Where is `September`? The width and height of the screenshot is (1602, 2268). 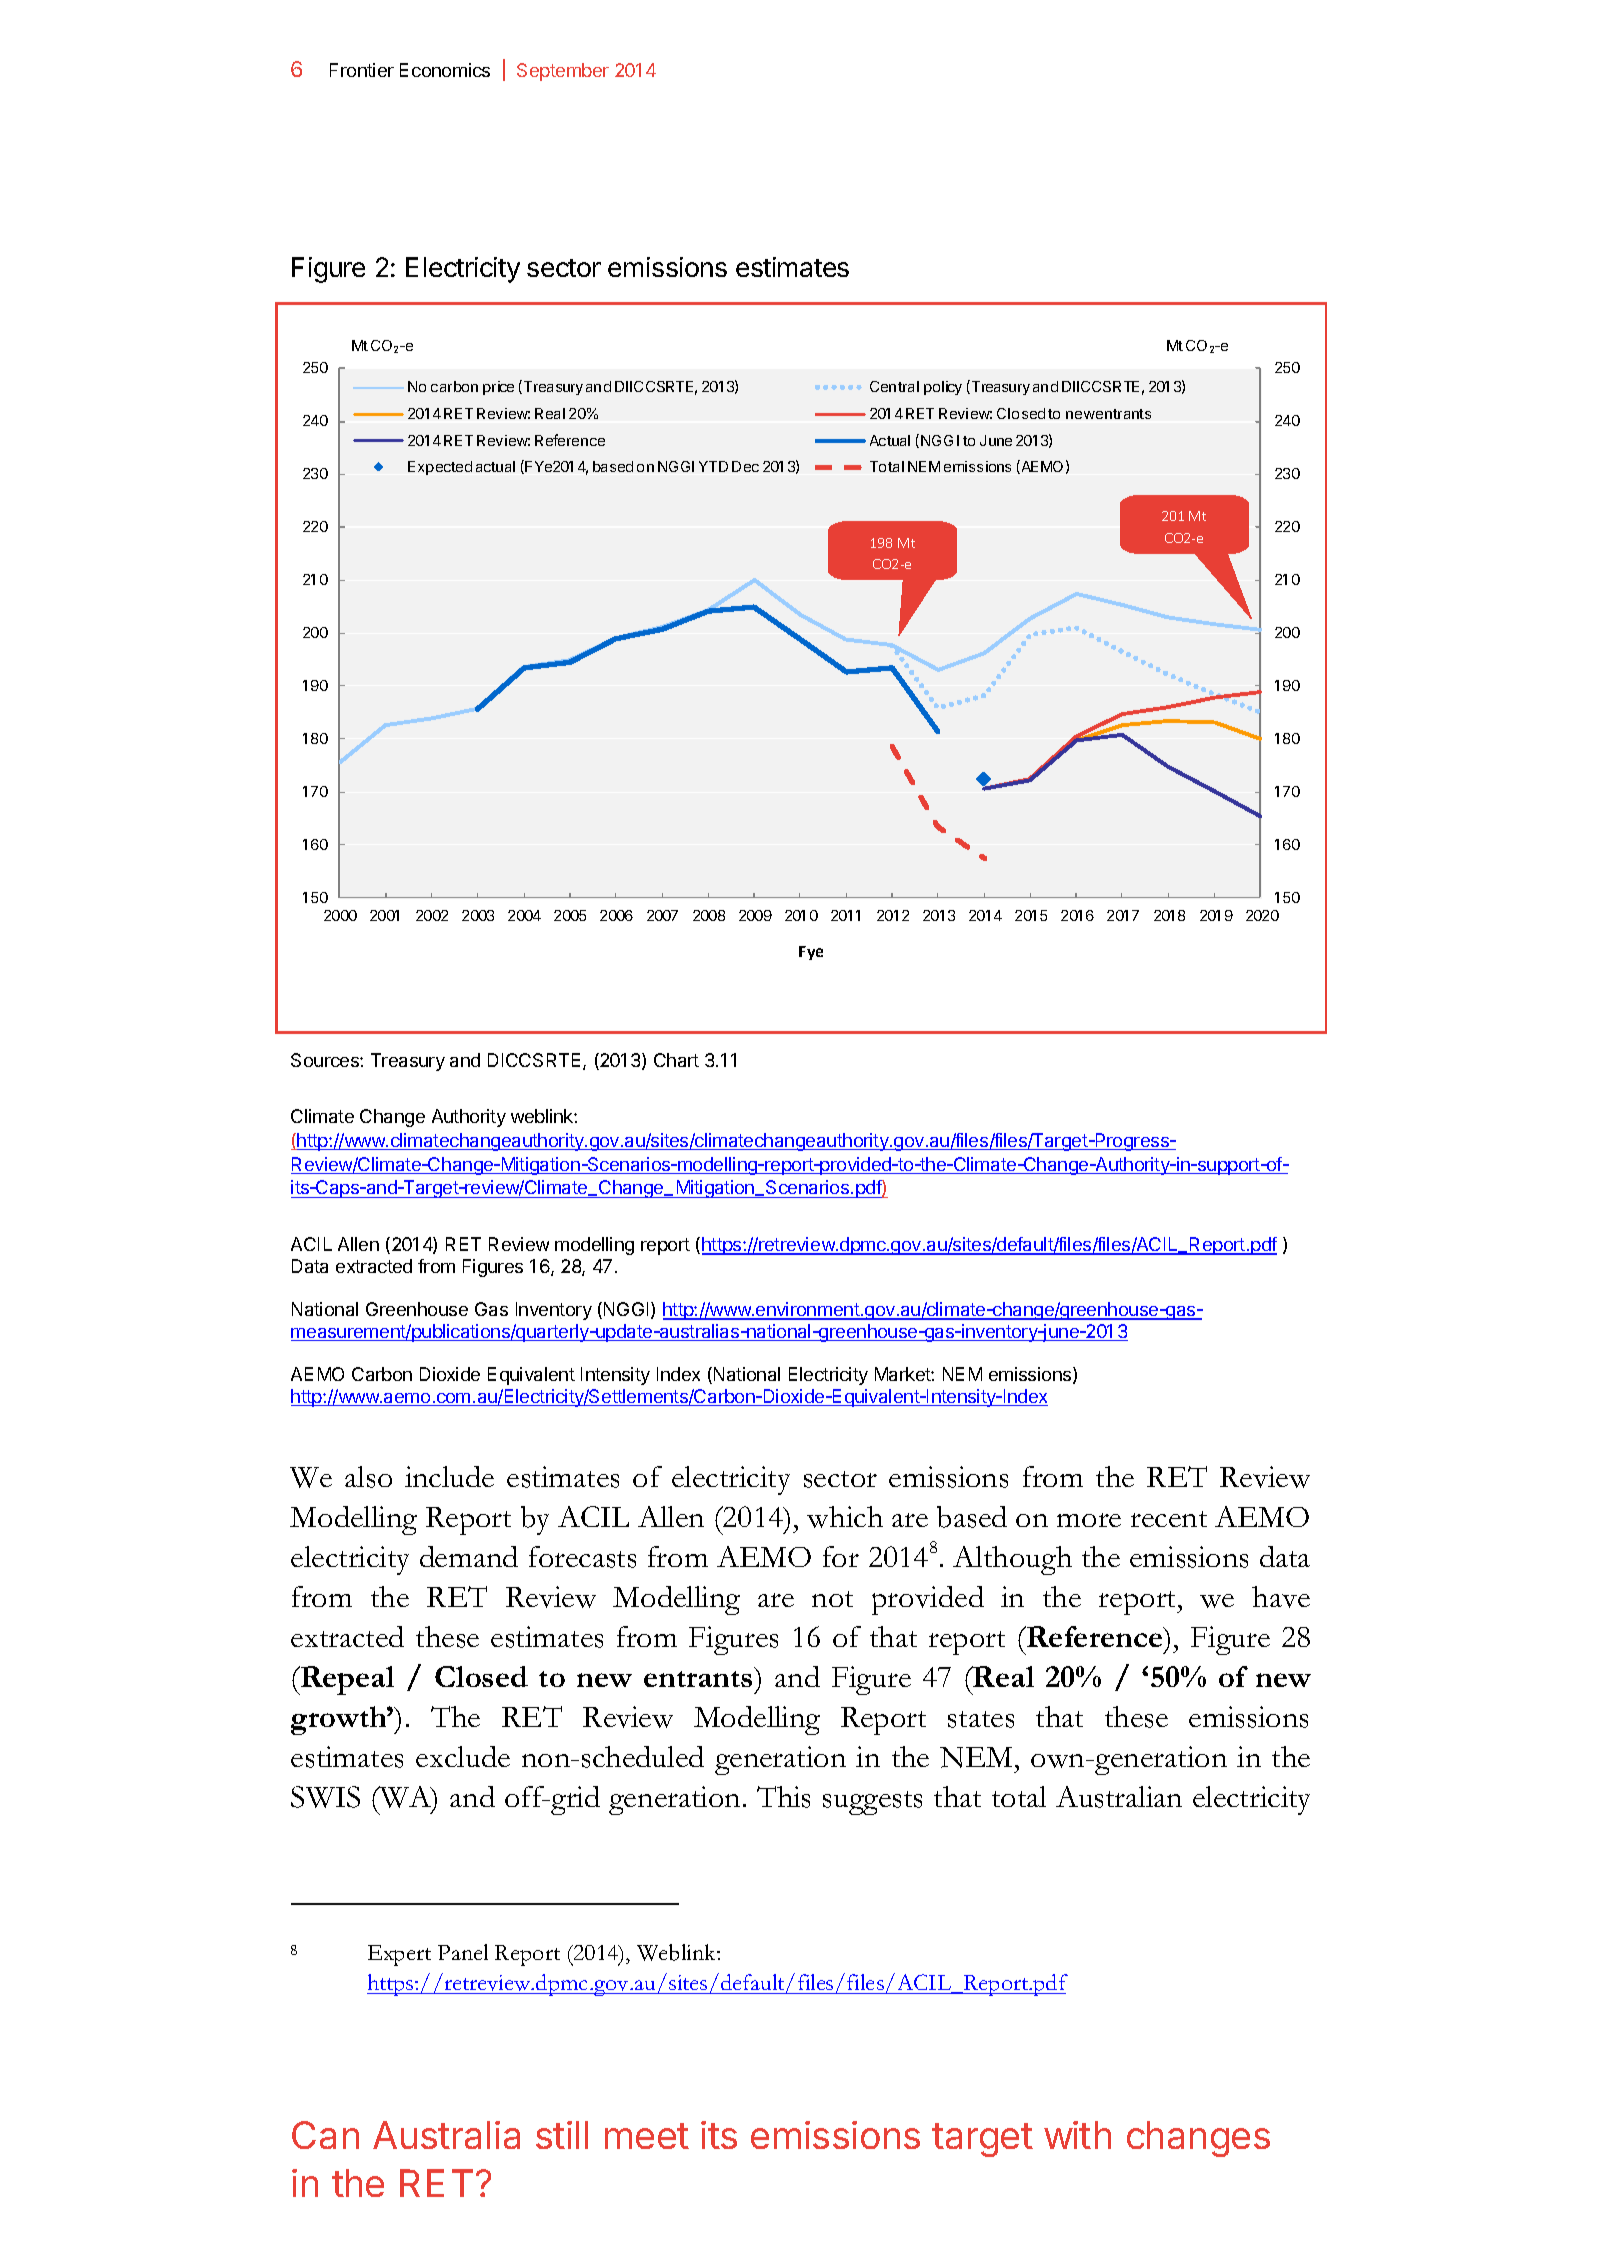
September is located at coordinates (563, 72).
